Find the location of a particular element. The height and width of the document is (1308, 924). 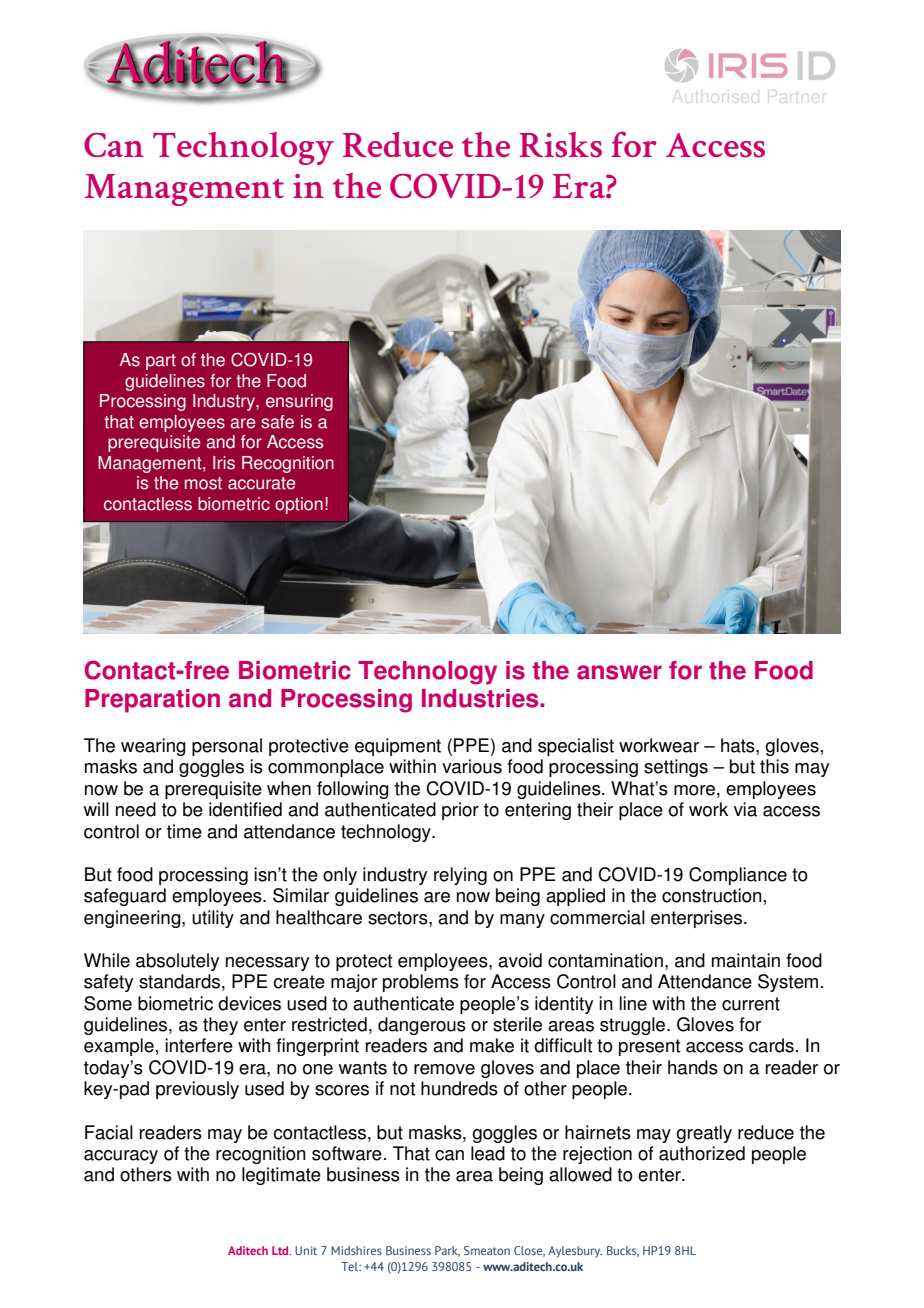

problems is located at coordinates (421, 983).
